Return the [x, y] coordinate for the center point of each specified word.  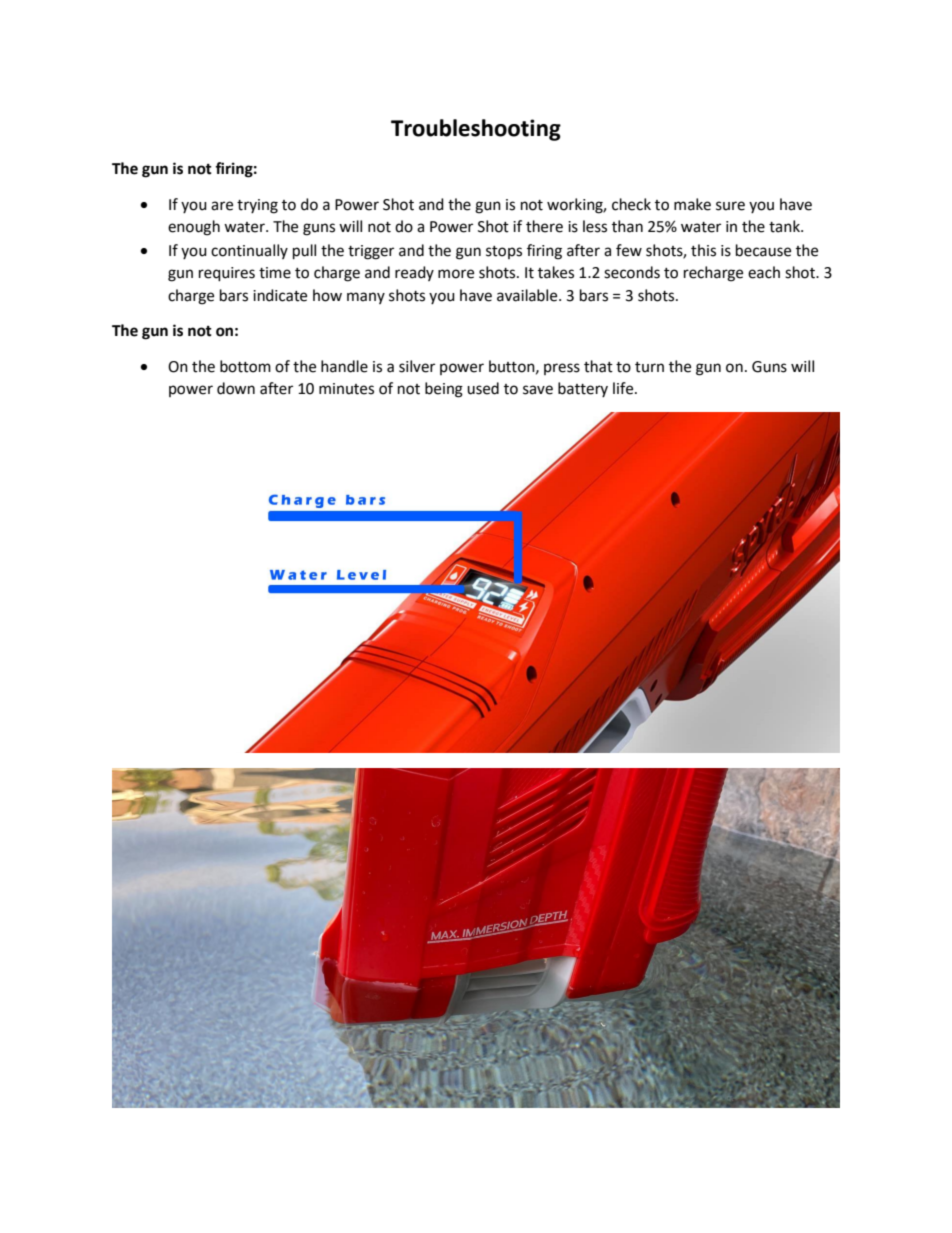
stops [504, 252]
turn [649, 367]
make [692, 204]
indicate [280, 295]
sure [730, 206]
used [483, 388]
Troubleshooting [476, 130]
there [544, 226]
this [703, 250]
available [528, 295]
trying [257, 206]
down [236, 388]
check [631, 204]
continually [249, 251]
